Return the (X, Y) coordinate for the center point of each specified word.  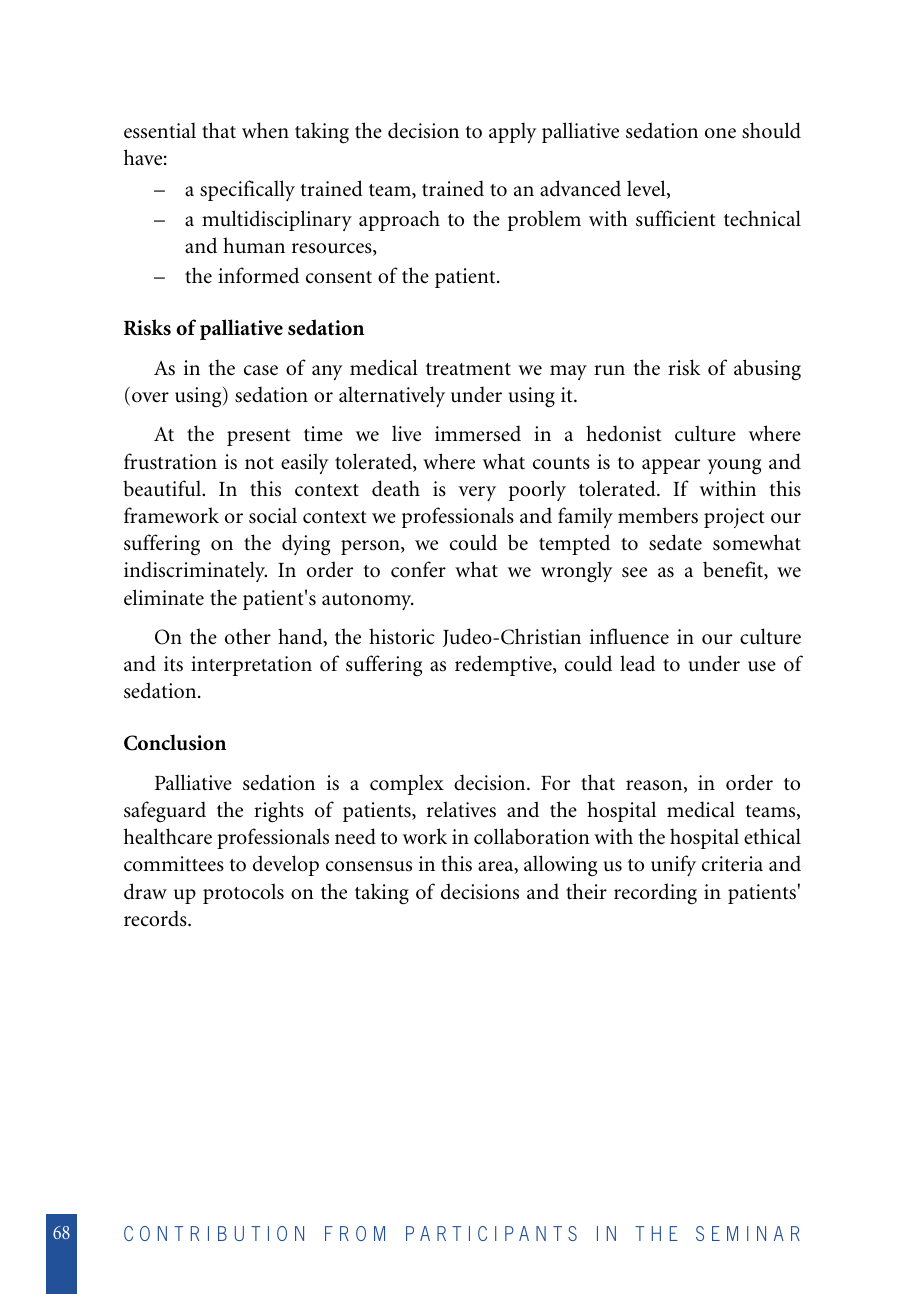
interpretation (251, 666)
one (720, 133)
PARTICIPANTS (491, 1233)
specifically (247, 190)
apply (513, 132)
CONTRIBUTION (214, 1233)
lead (637, 663)
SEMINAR (748, 1233)
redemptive (504, 665)
